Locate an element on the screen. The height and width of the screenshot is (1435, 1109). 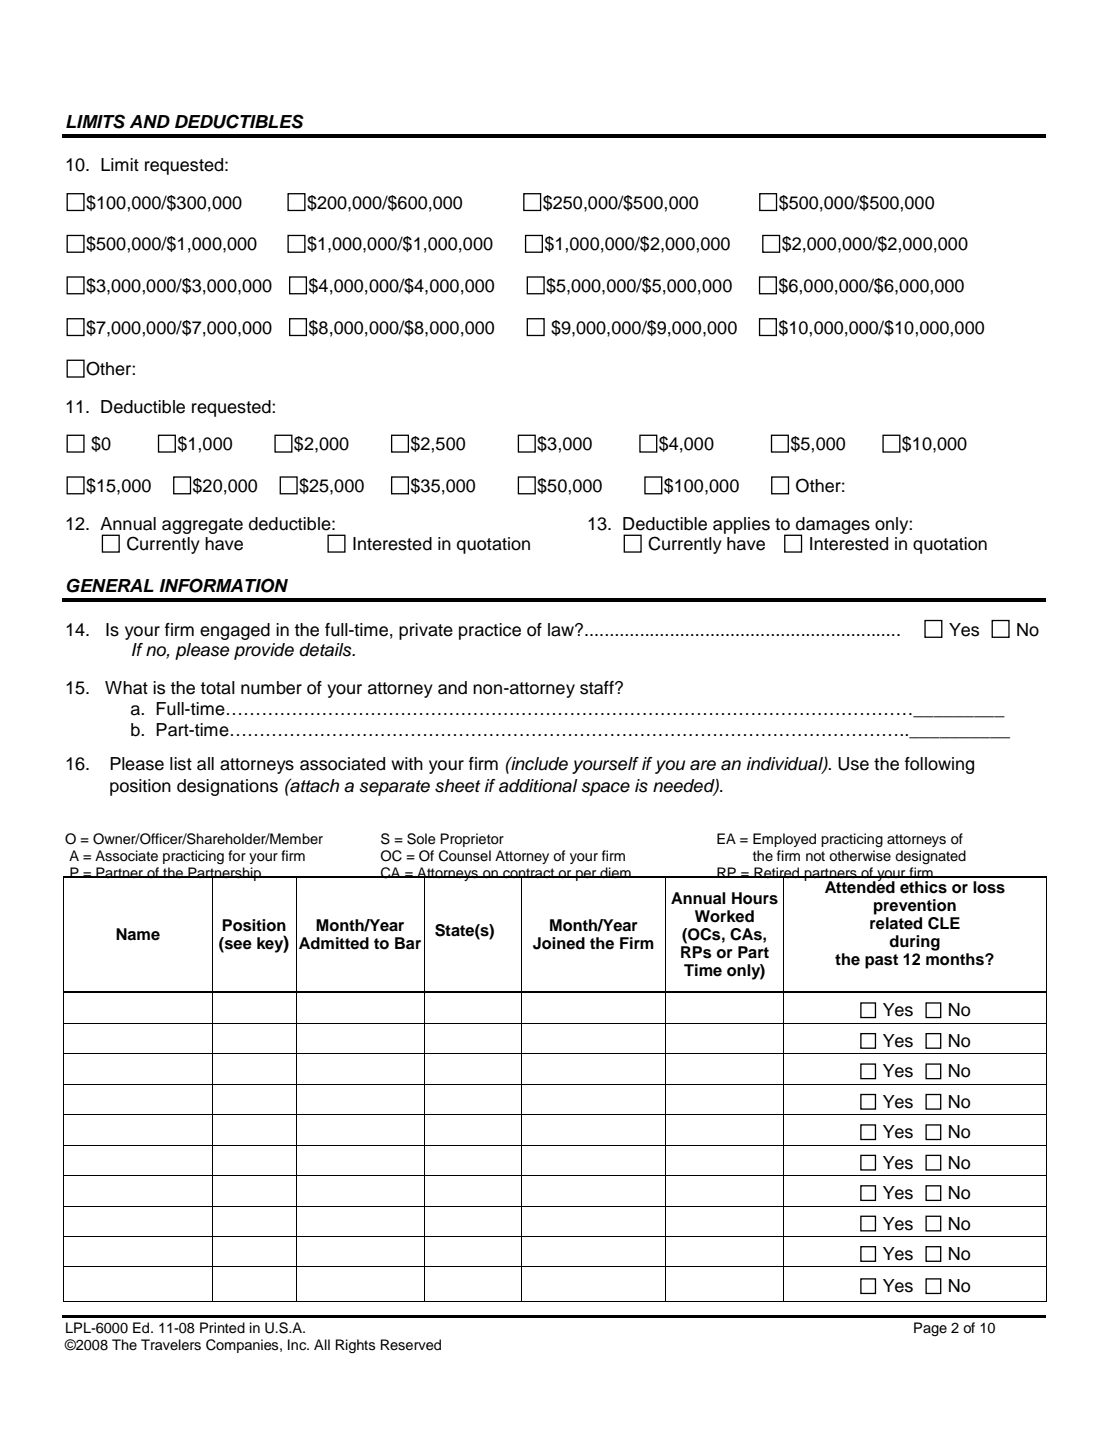
related is located at coordinates (896, 923).
